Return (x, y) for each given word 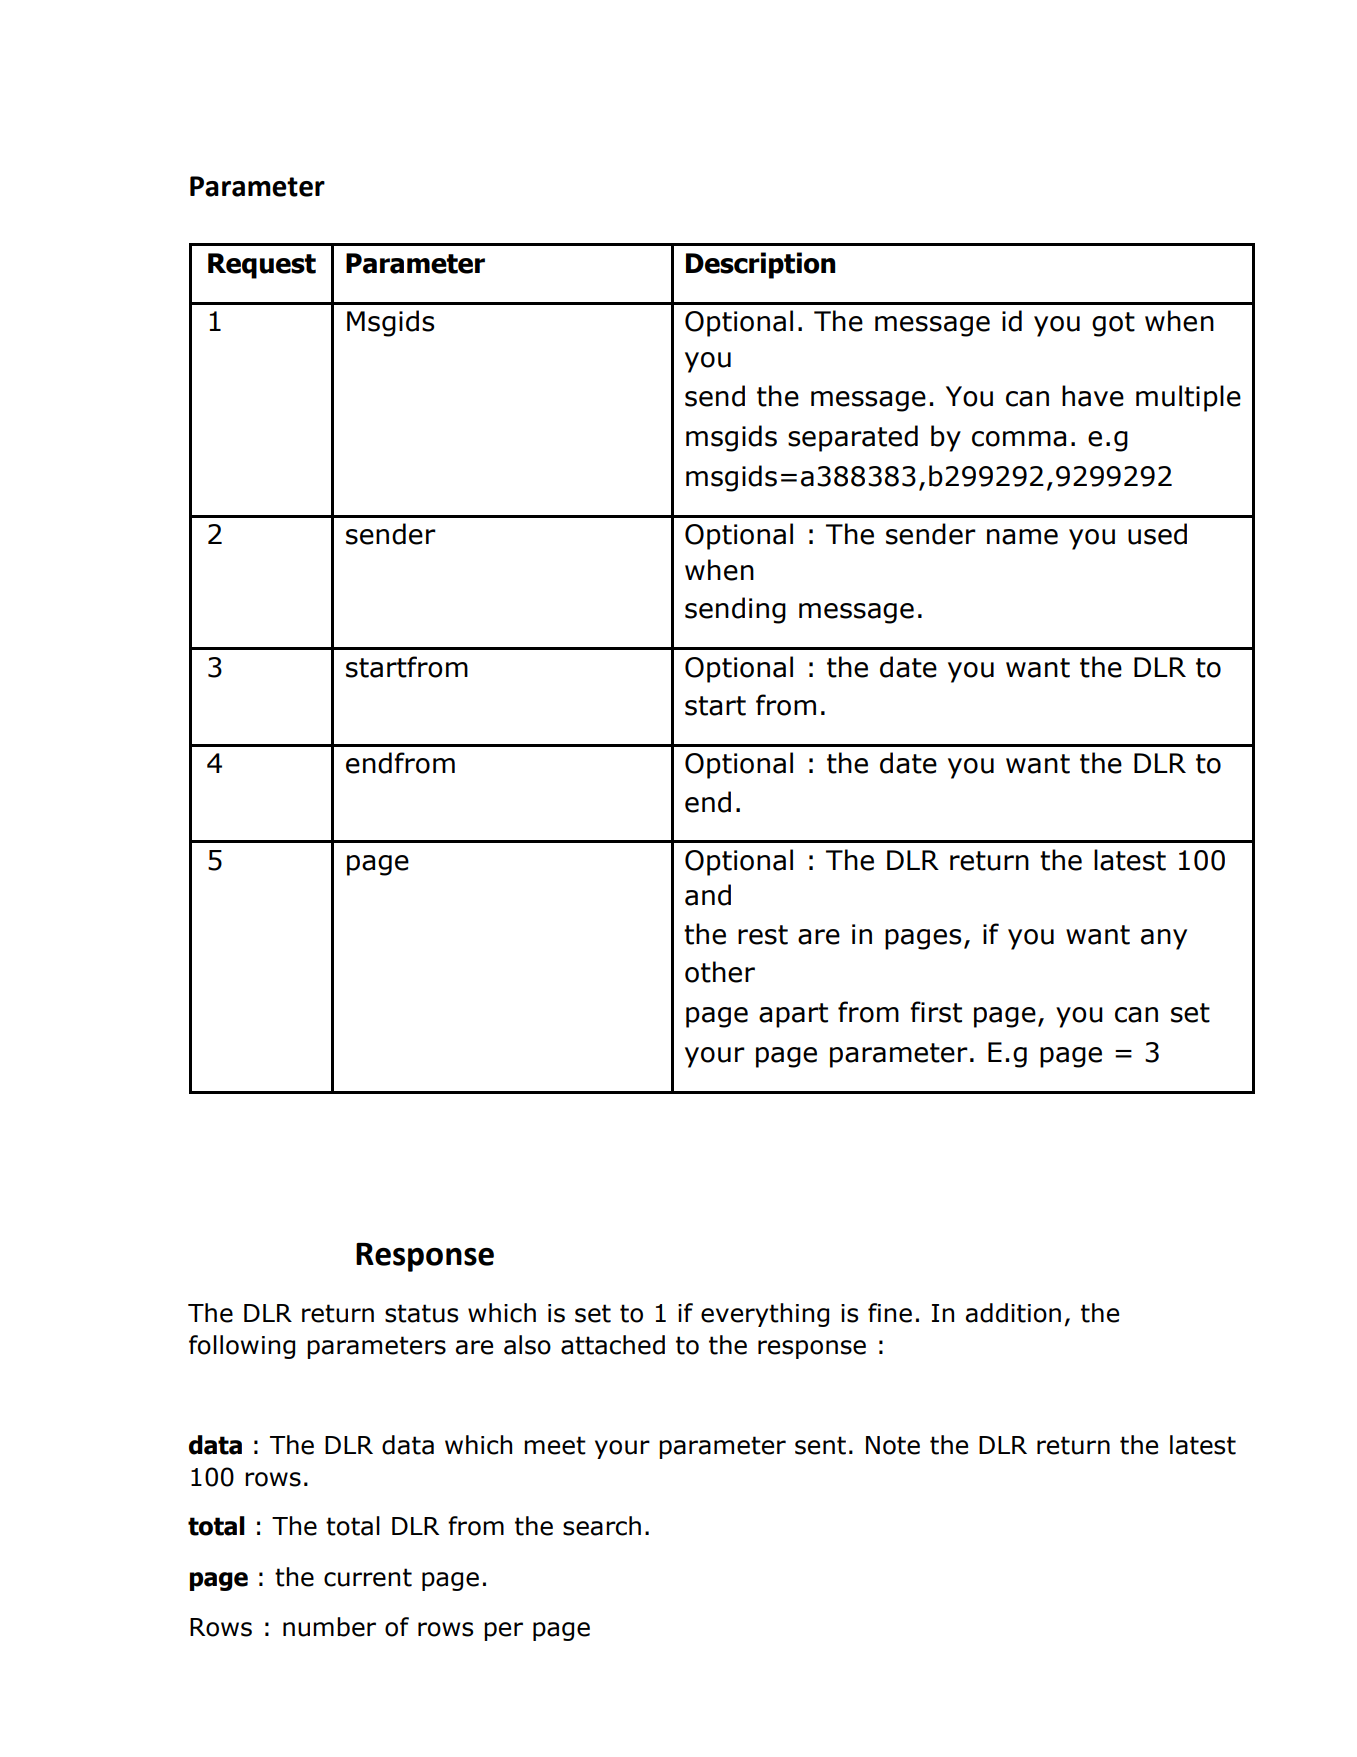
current (368, 1577)
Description (760, 265)
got (1113, 324)
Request (262, 266)
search (602, 1526)
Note (893, 1445)
